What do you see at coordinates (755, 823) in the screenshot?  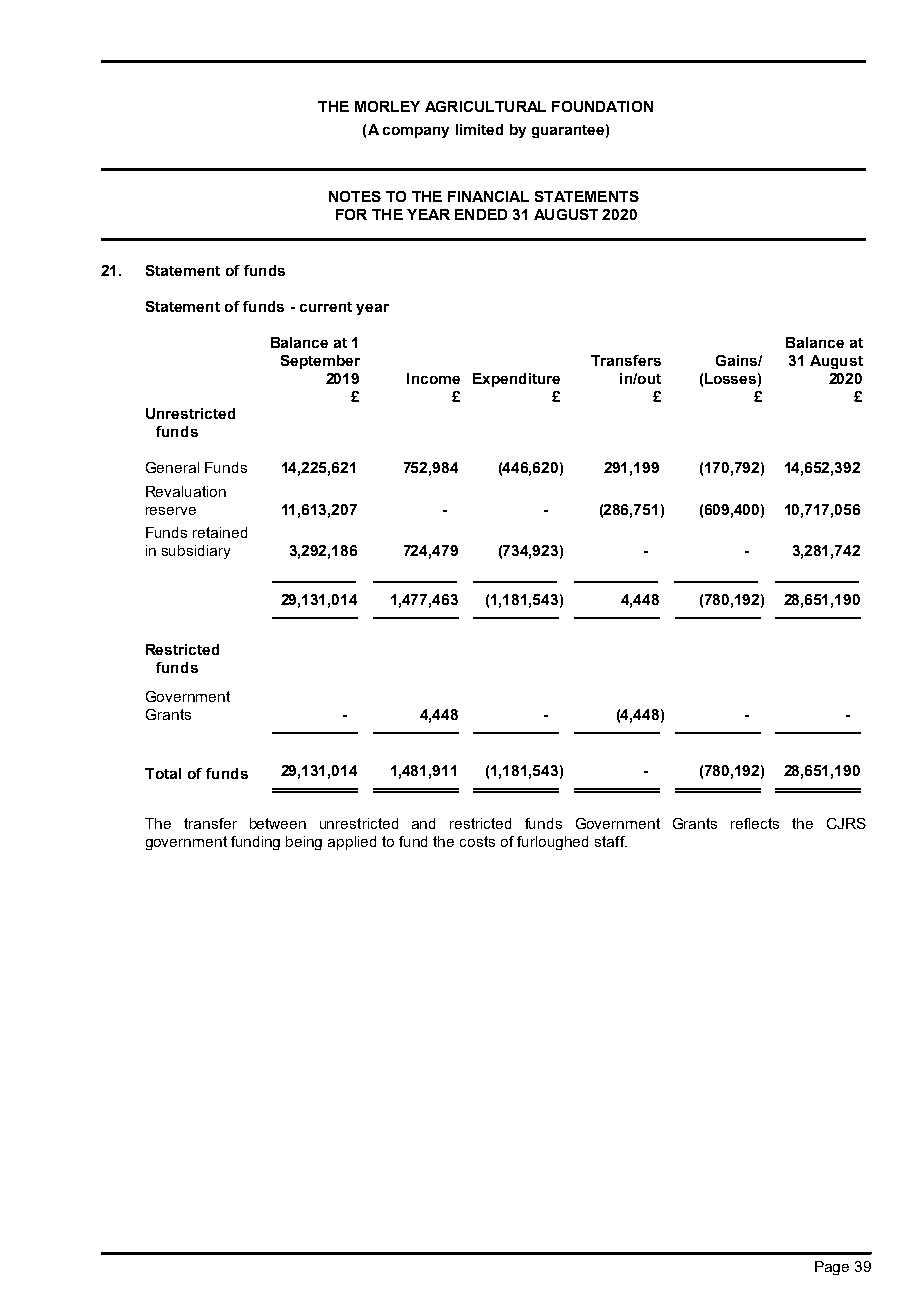 I see `reflects` at bounding box center [755, 823].
